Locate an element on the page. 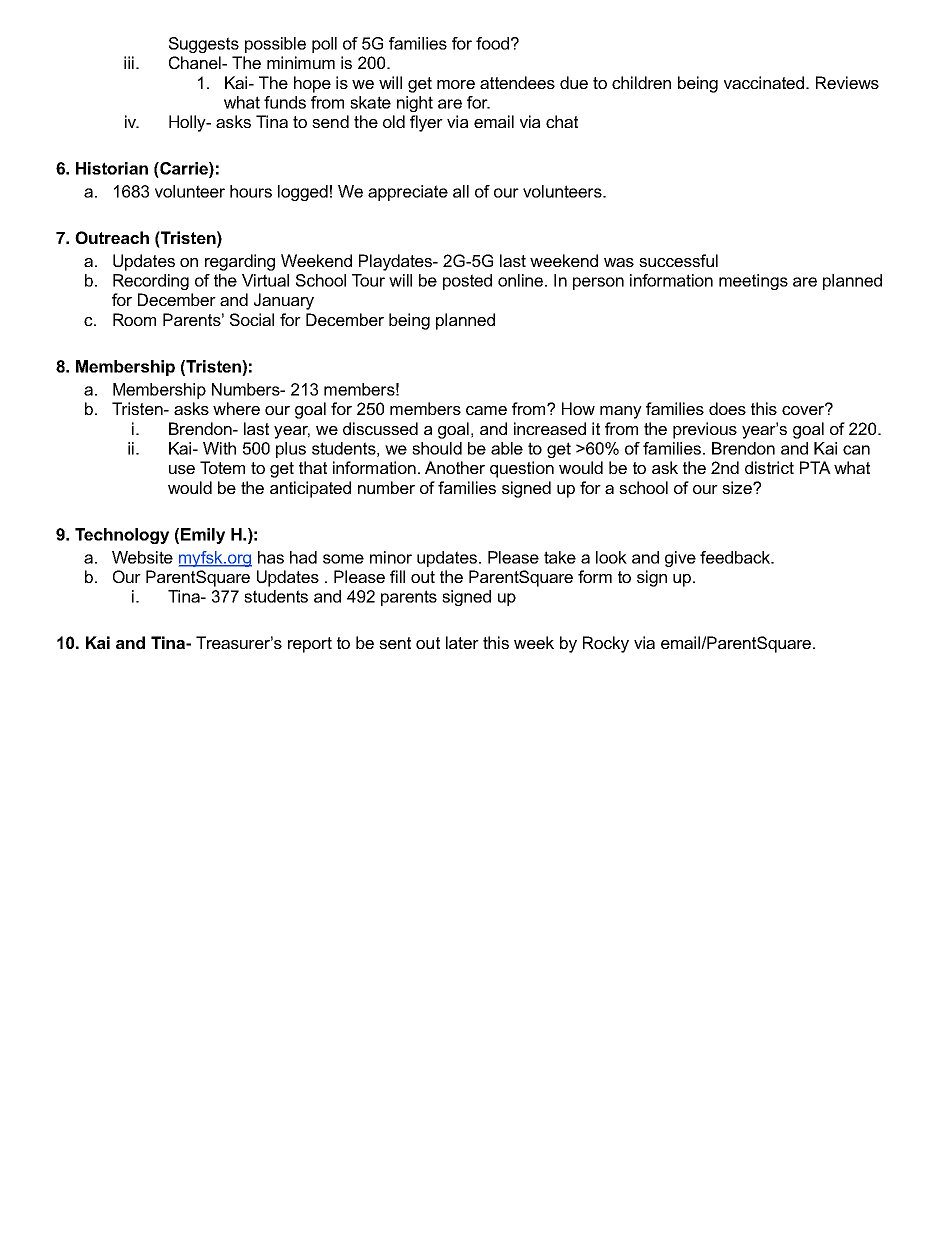  later is located at coordinates (462, 642).
